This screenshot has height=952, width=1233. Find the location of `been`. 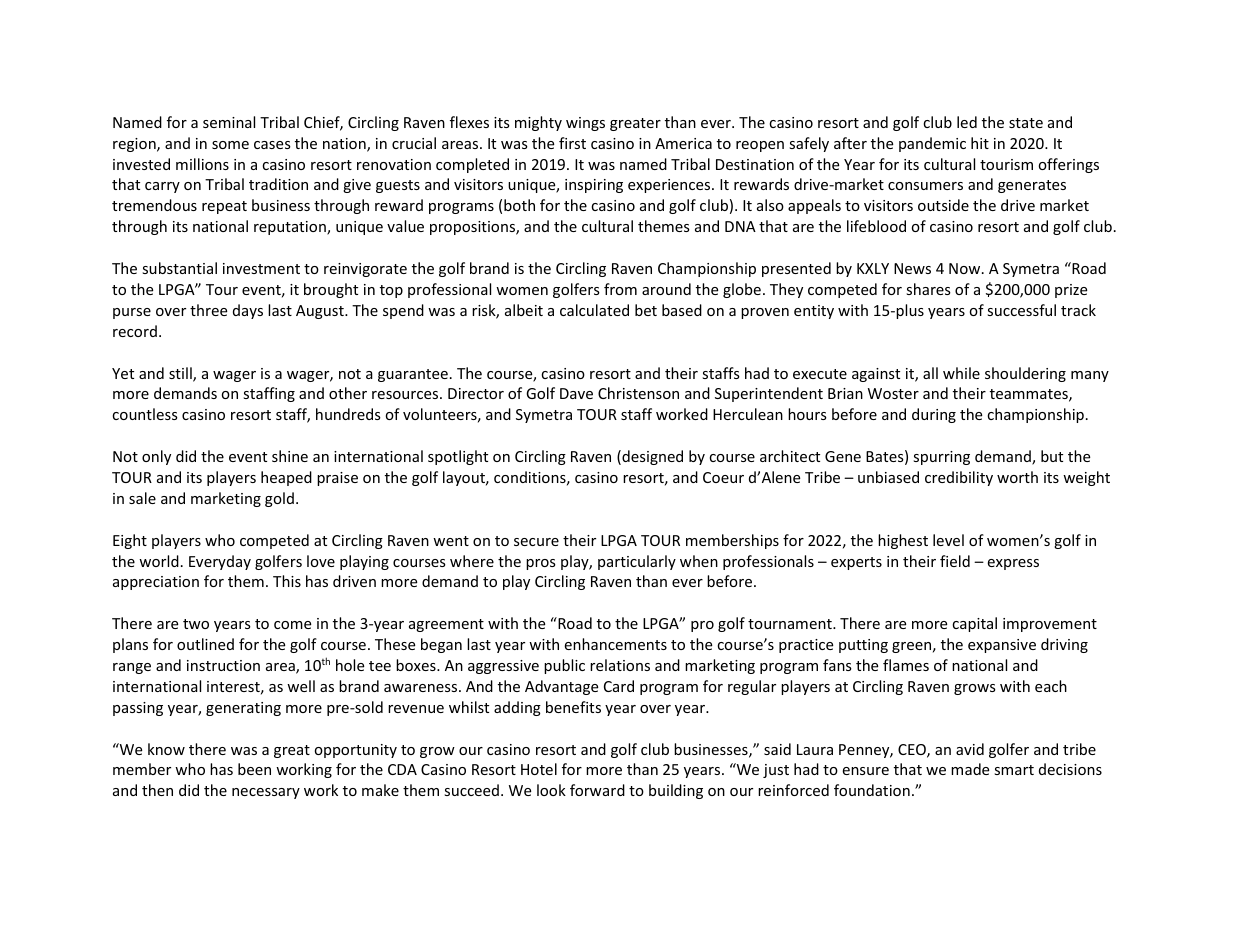

been is located at coordinates (254, 769).
